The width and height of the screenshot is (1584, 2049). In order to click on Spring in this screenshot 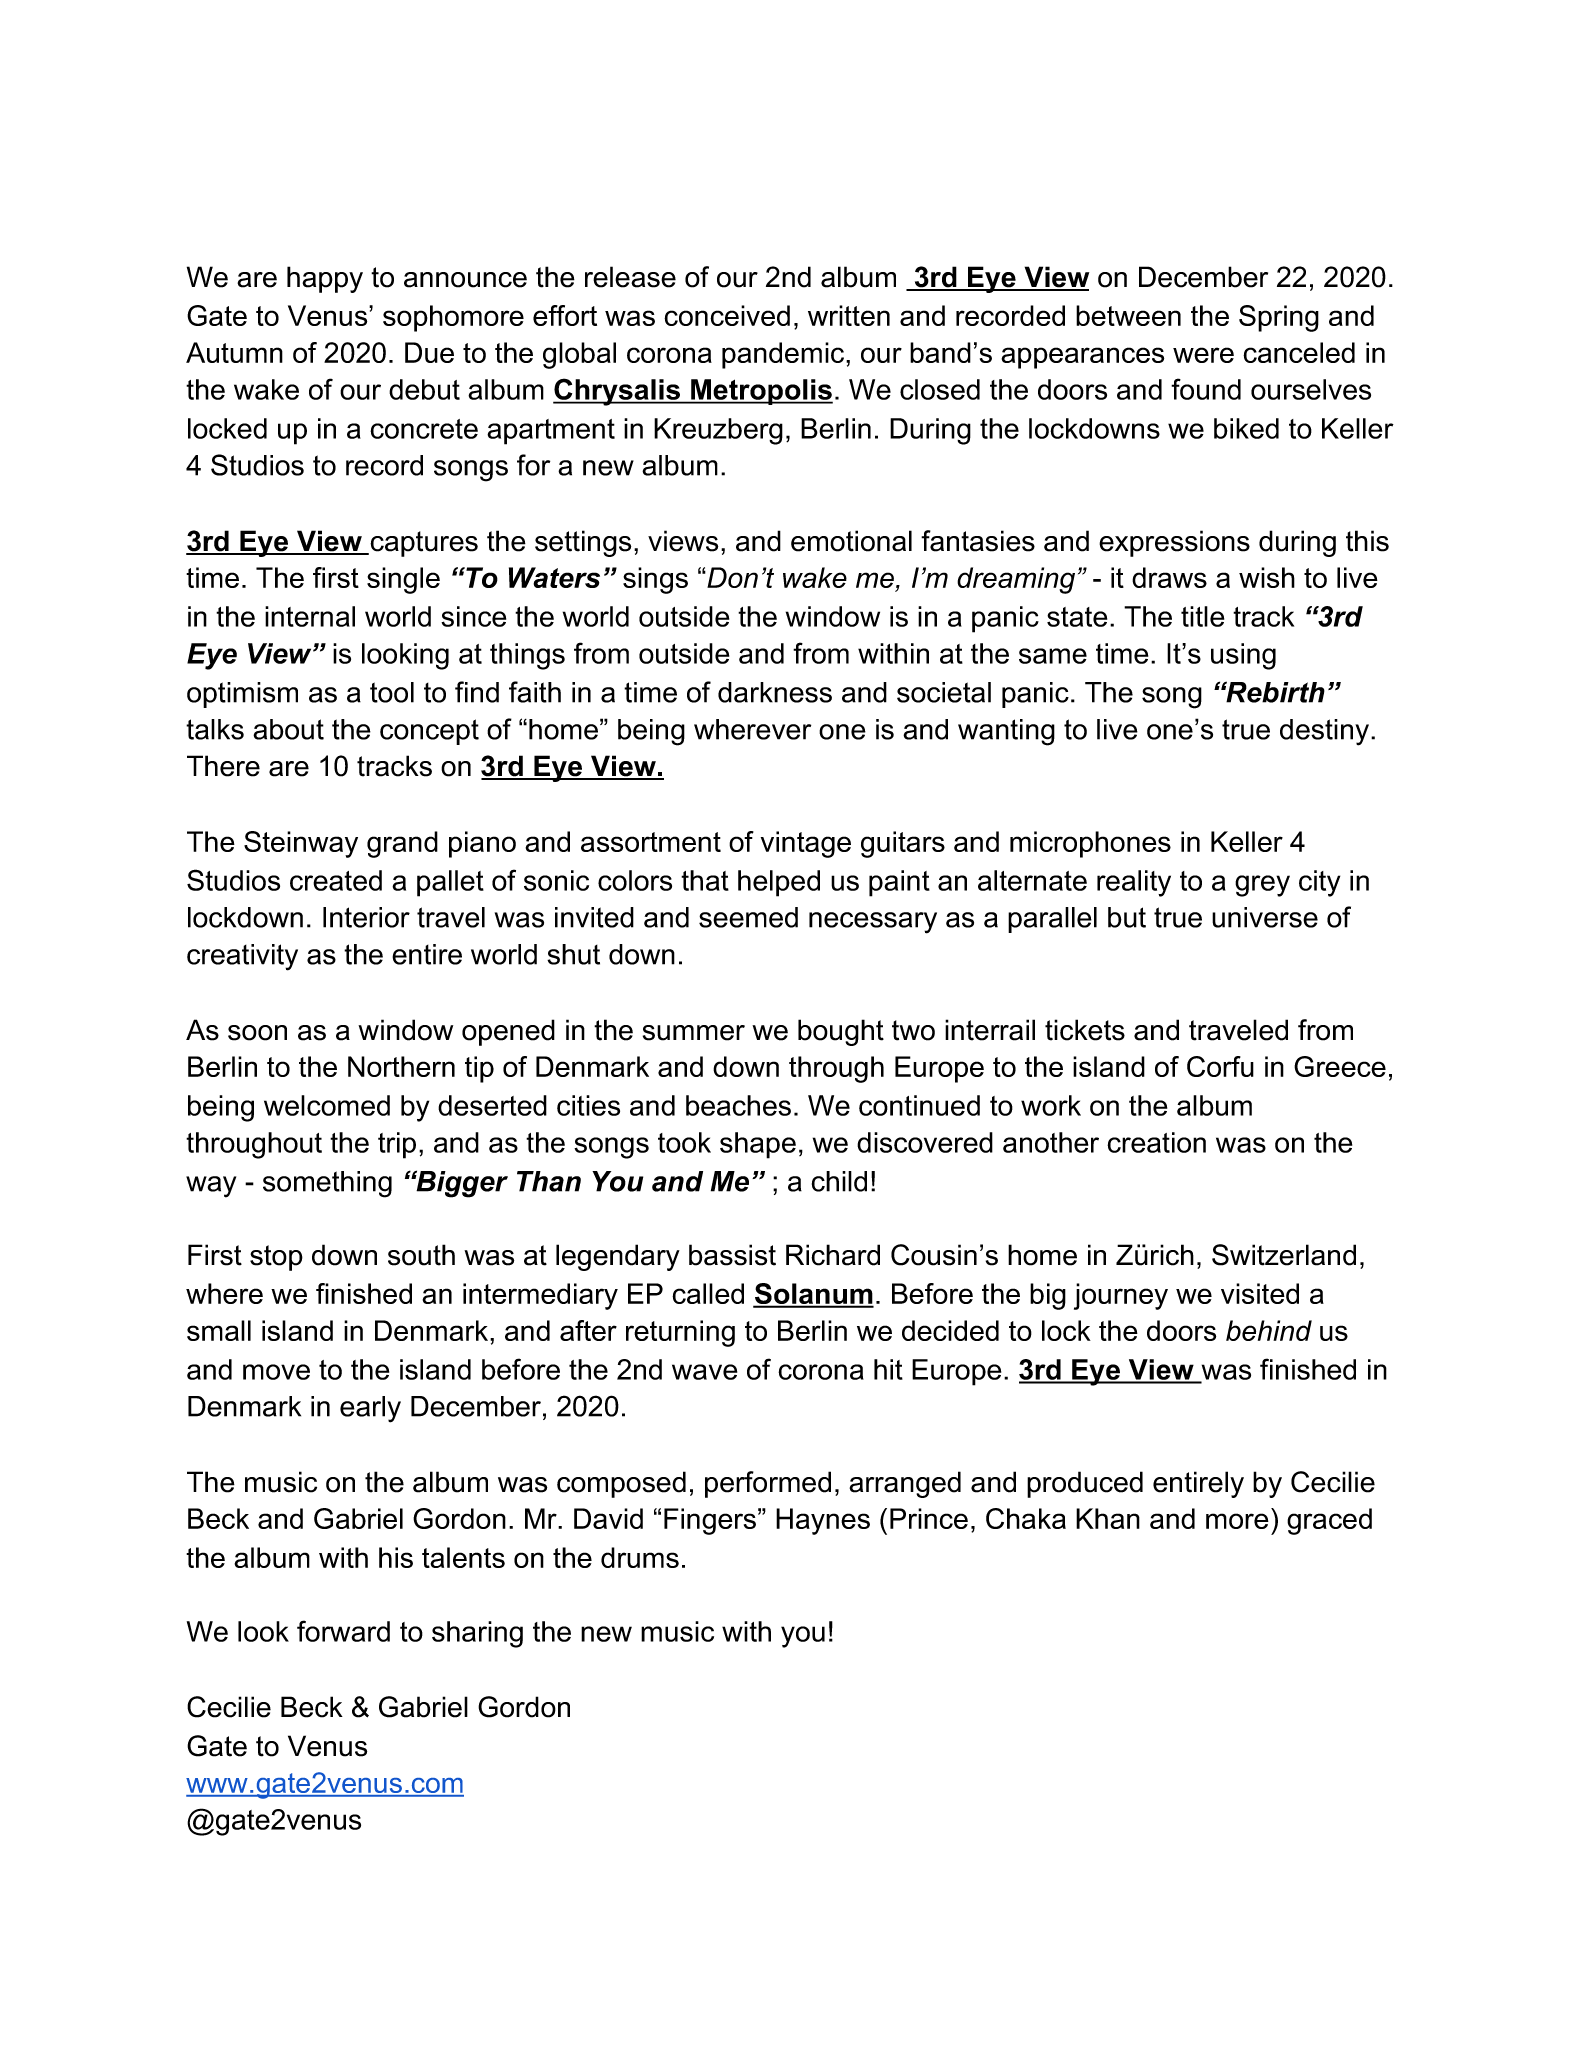, I will do `click(1279, 318)`.
